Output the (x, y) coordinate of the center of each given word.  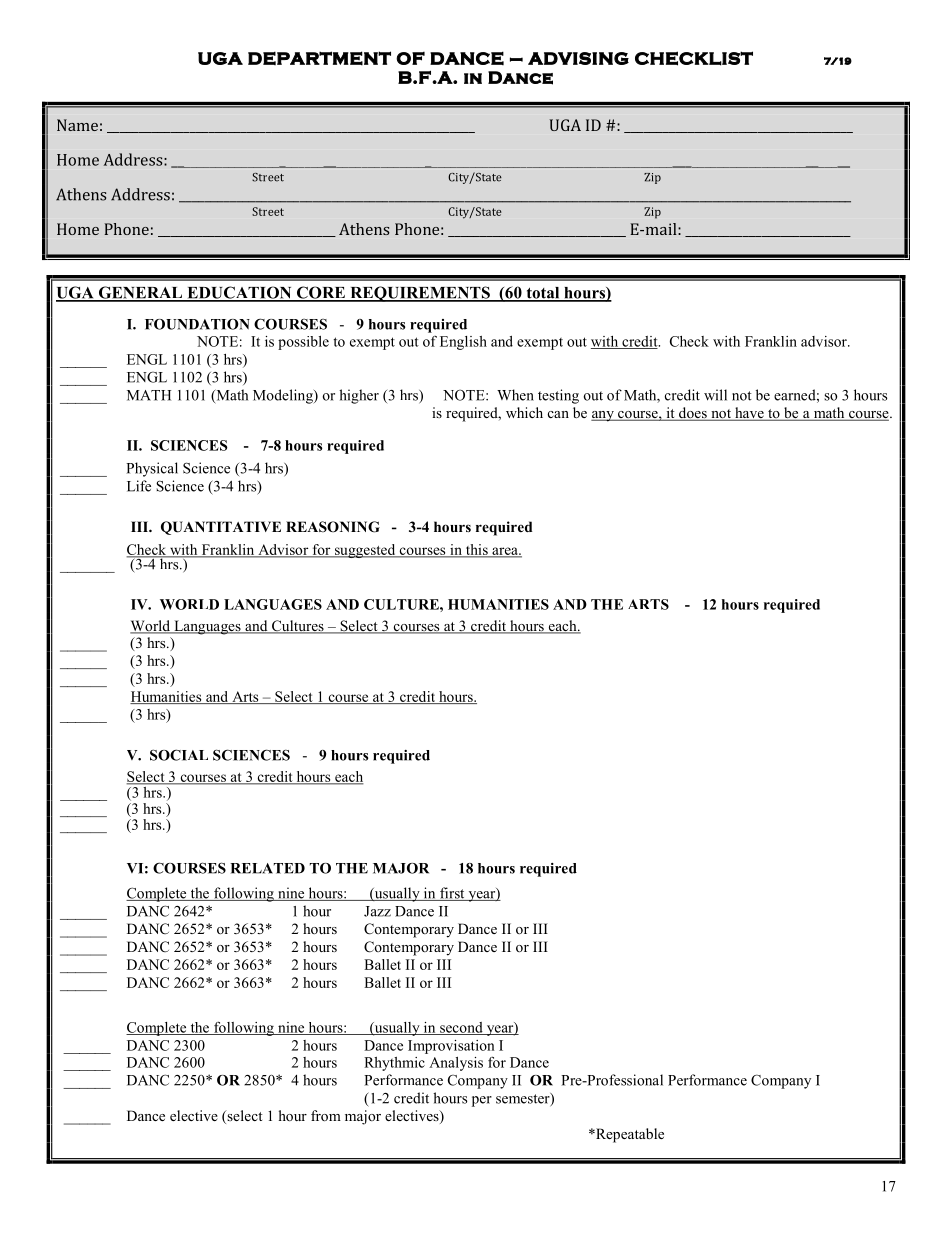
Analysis (456, 1064)
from (326, 1115)
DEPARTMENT (319, 58)
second (461, 1028)
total (543, 294)
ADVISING (578, 58)
